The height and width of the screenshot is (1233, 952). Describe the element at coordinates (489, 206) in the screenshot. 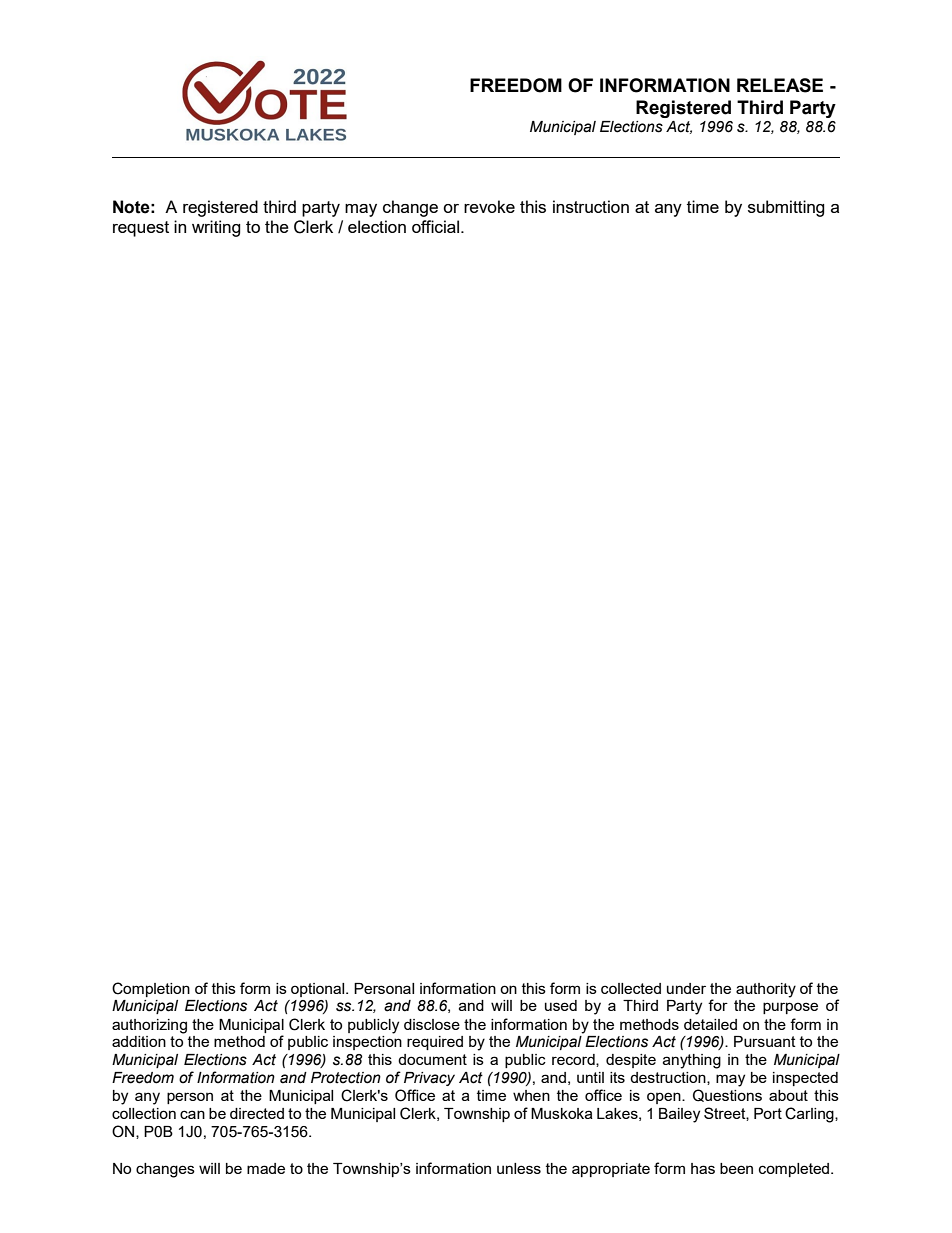

I see `revoke` at that location.
